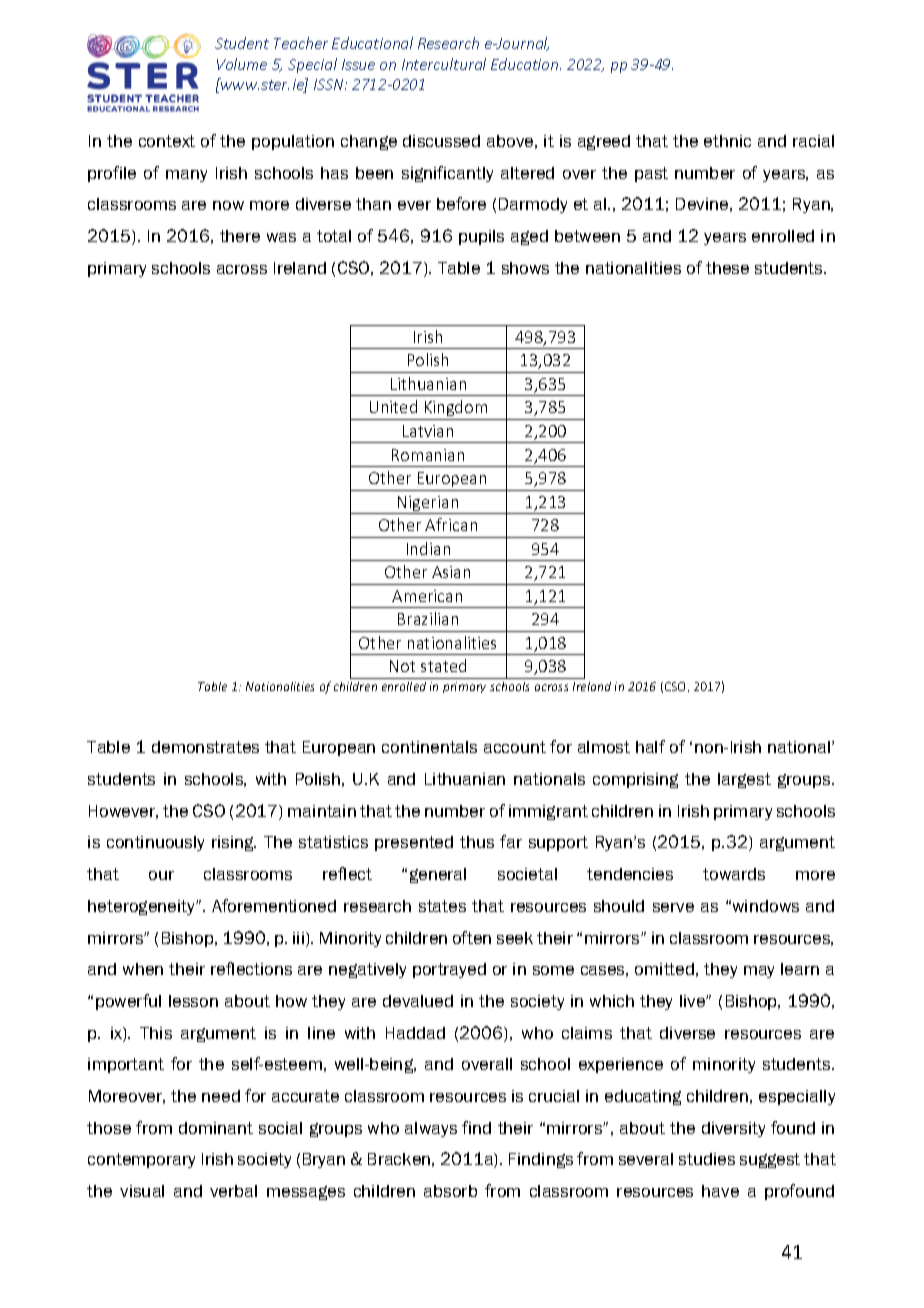  Describe the element at coordinates (444, 64) in the screenshot. I see `Intercultural` at that location.
